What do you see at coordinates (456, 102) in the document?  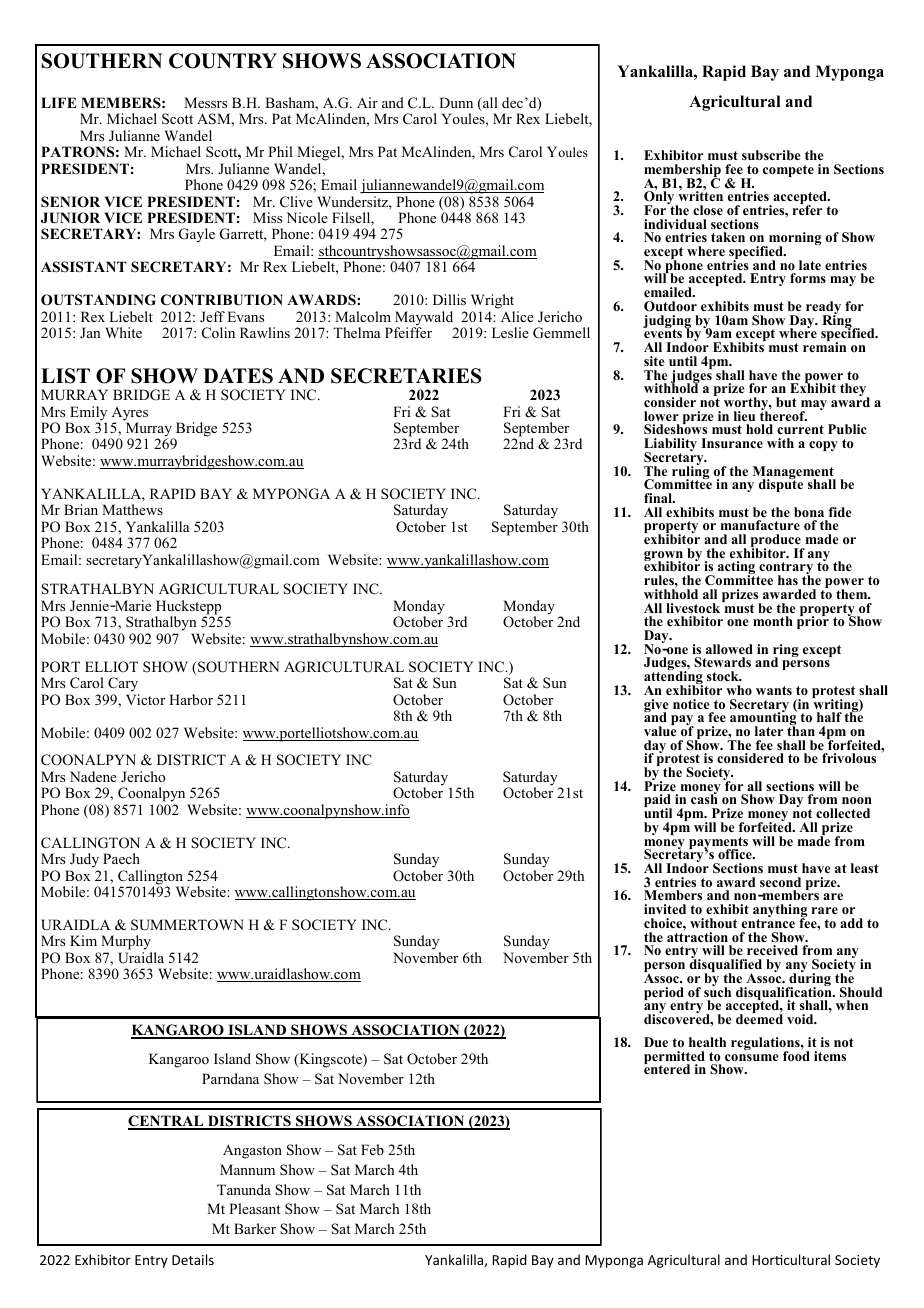 I see `Dunn` at bounding box center [456, 102].
